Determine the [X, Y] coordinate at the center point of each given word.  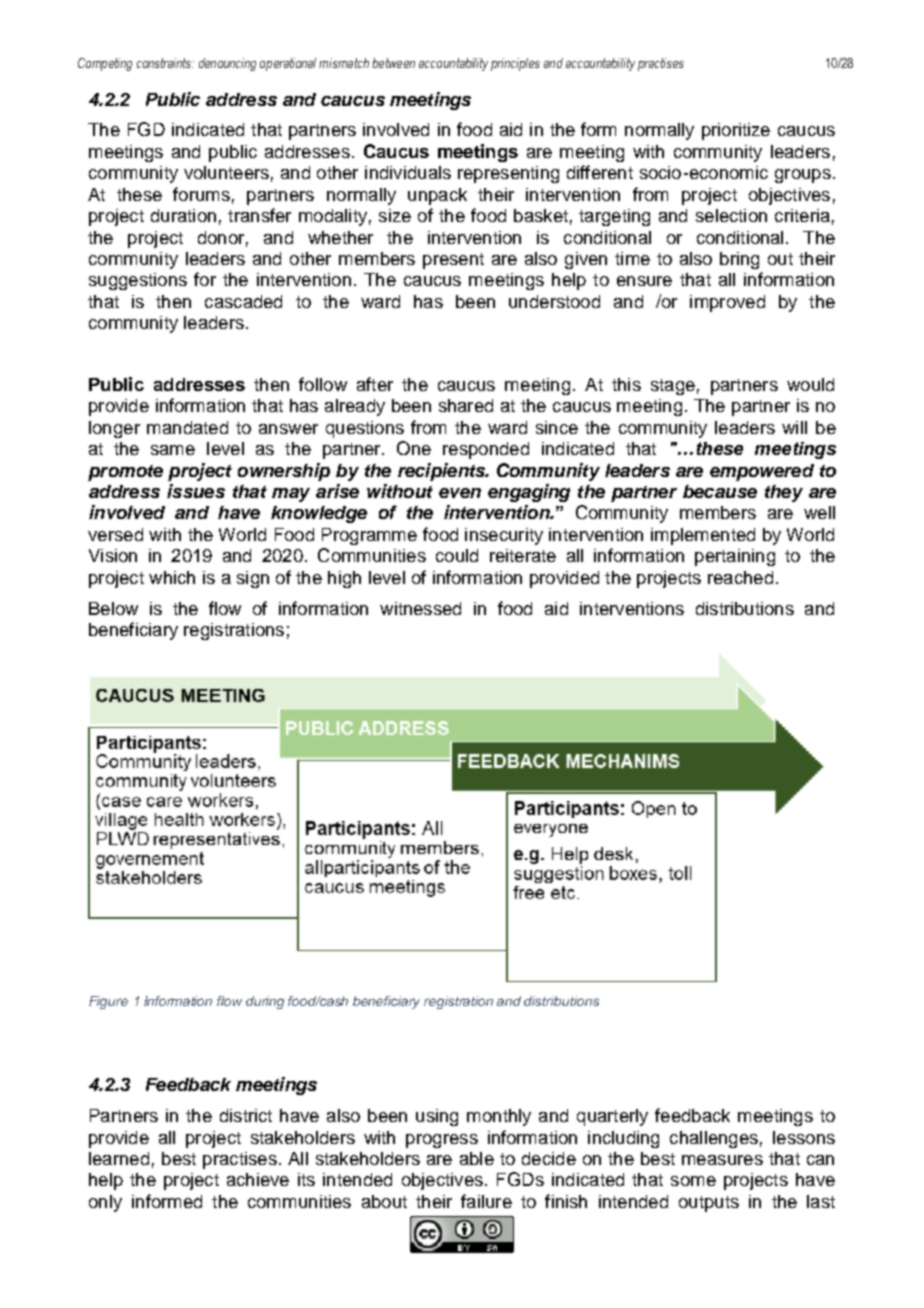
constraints [165, 63]
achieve [258, 1179]
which [172, 577]
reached [740, 577]
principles [515, 64]
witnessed [420, 608]
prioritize [736, 131]
